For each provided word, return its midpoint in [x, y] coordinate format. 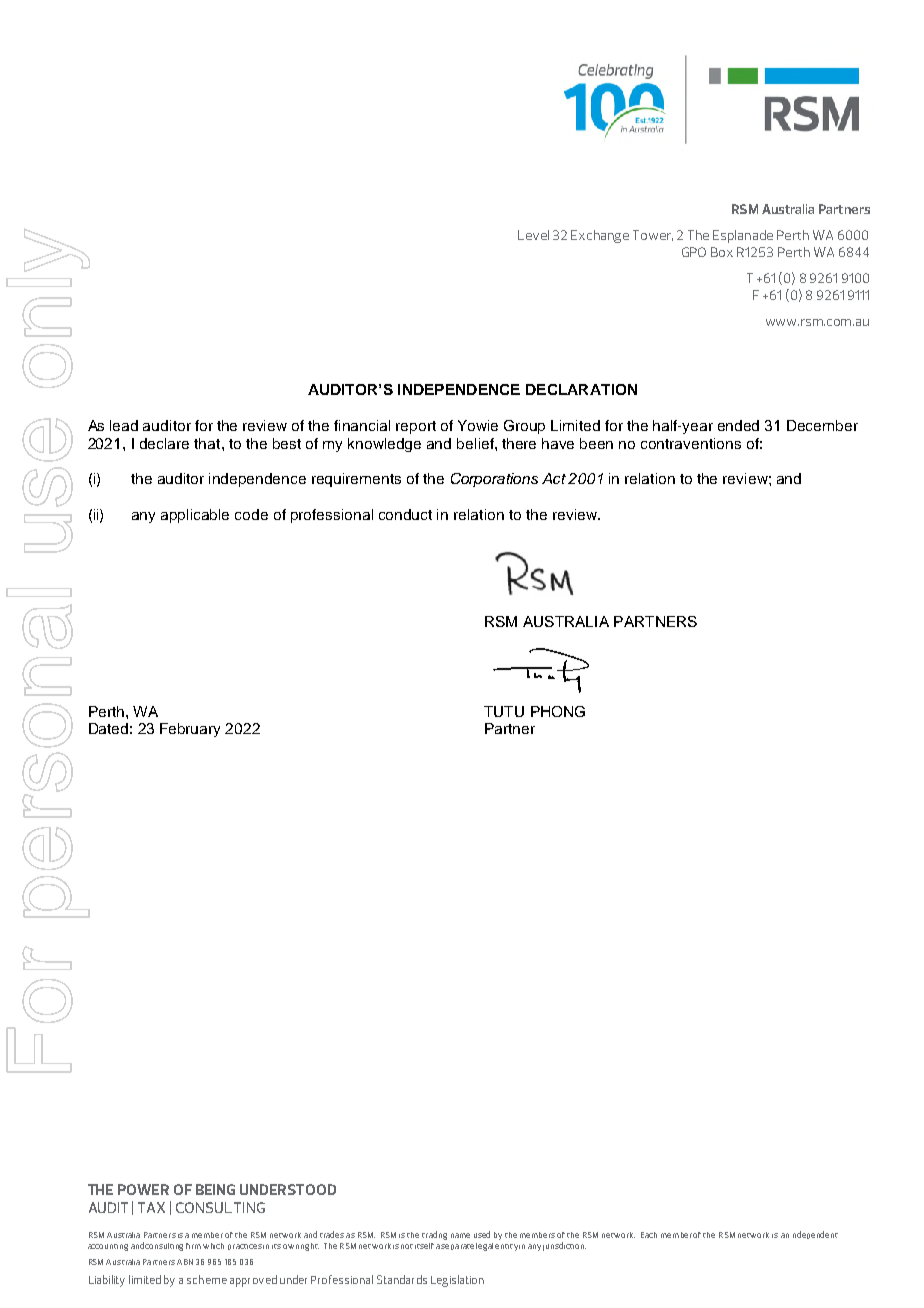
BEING [215, 1189]
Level [533, 235]
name [460, 1235]
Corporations [494, 480]
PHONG [558, 711]
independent [815, 1235]
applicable [195, 516]
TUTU [504, 711]
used [482, 1234]
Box [722, 252]
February [190, 730]
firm [193, 1246]
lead [124, 425]
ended [738, 425]
